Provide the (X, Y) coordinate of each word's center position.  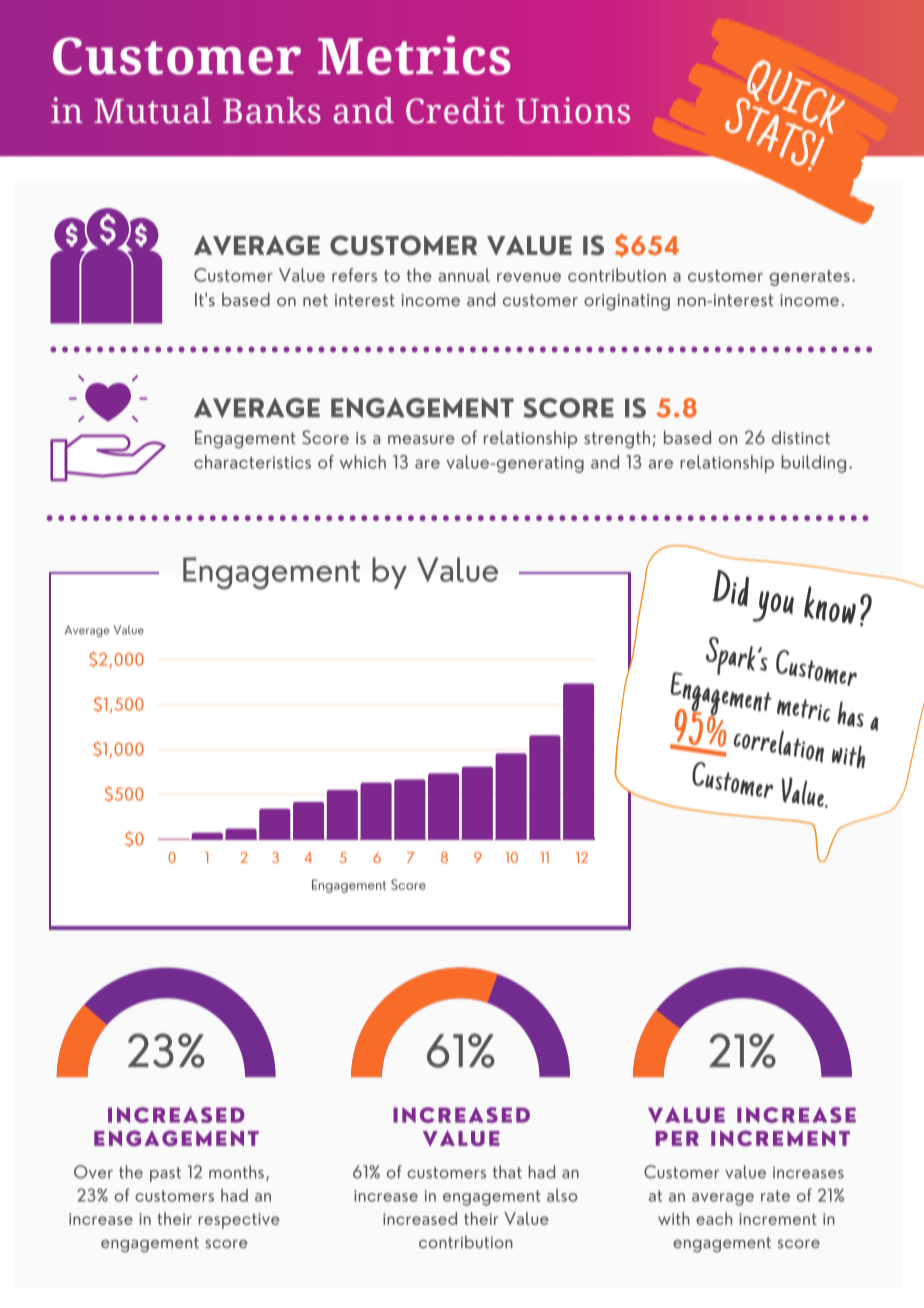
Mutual (153, 110)
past (165, 1174)
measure (421, 439)
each (714, 1218)
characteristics (252, 462)
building (813, 464)
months (236, 1172)
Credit (455, 110)
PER (677, 1138)
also (562, 1195)
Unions (573, 110)
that (507, 1172)
